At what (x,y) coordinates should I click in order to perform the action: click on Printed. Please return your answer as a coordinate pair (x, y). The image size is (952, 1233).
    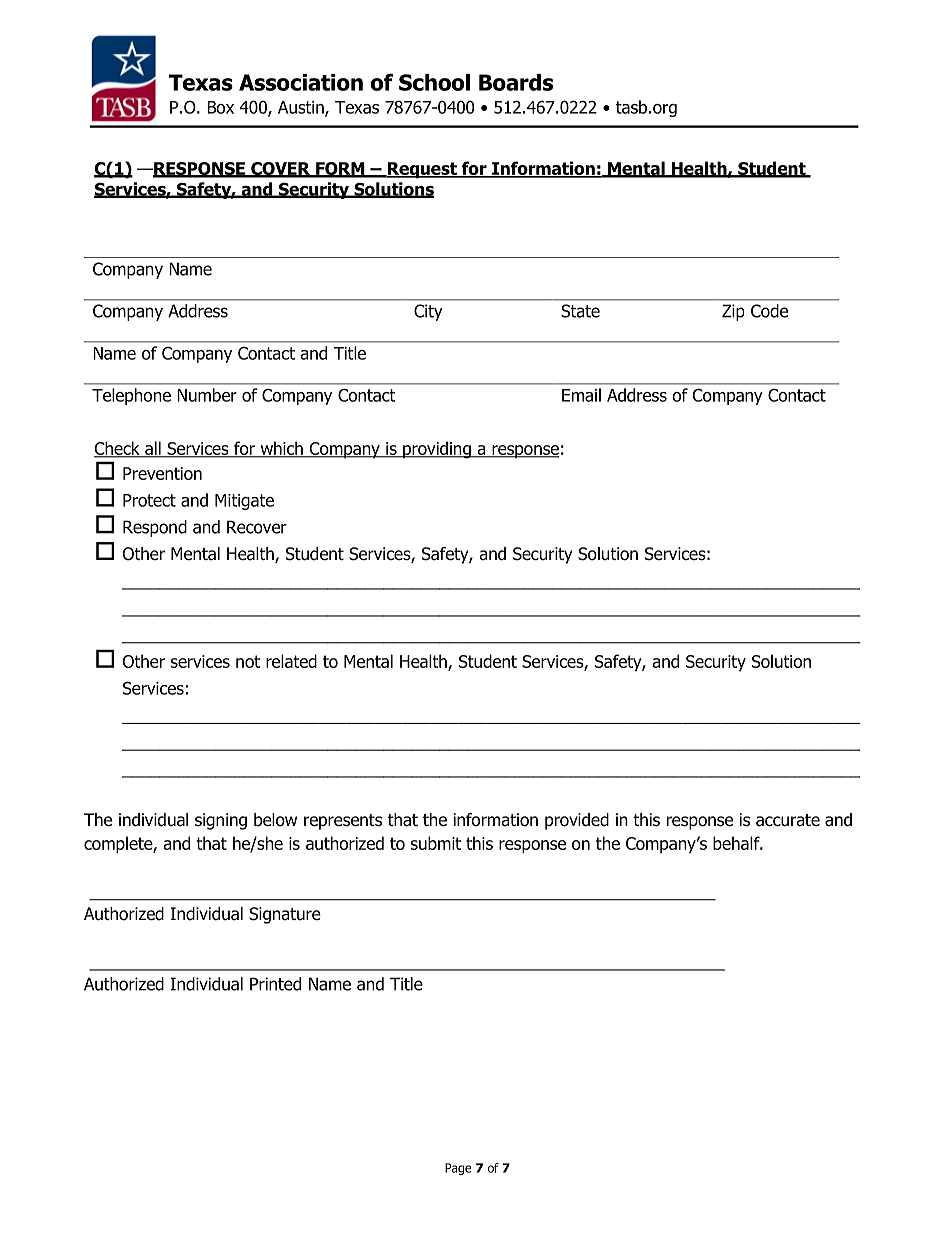
    Looking at the image, I should click on (275, 984).
